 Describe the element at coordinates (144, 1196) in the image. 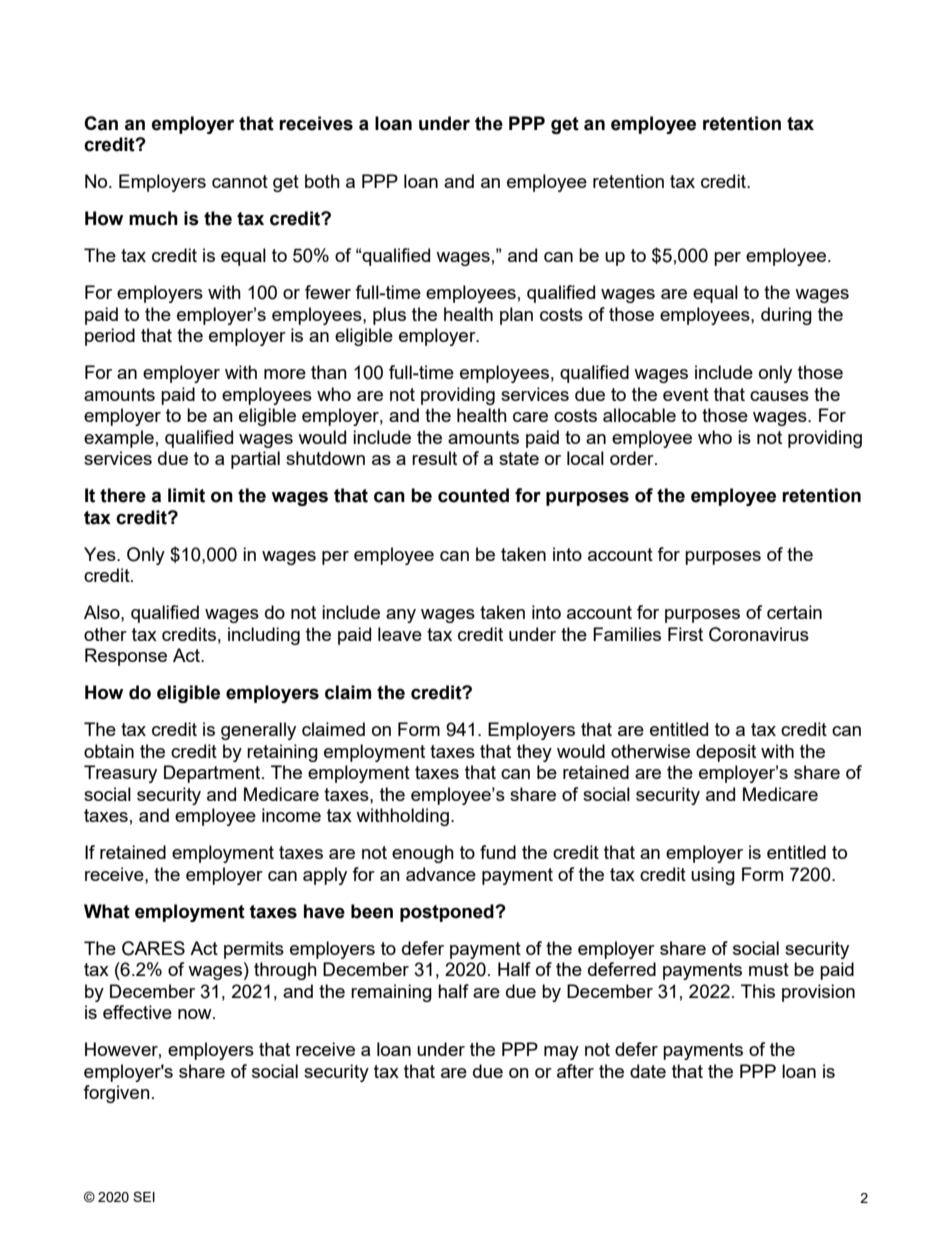

I see `SEI` at that location.
